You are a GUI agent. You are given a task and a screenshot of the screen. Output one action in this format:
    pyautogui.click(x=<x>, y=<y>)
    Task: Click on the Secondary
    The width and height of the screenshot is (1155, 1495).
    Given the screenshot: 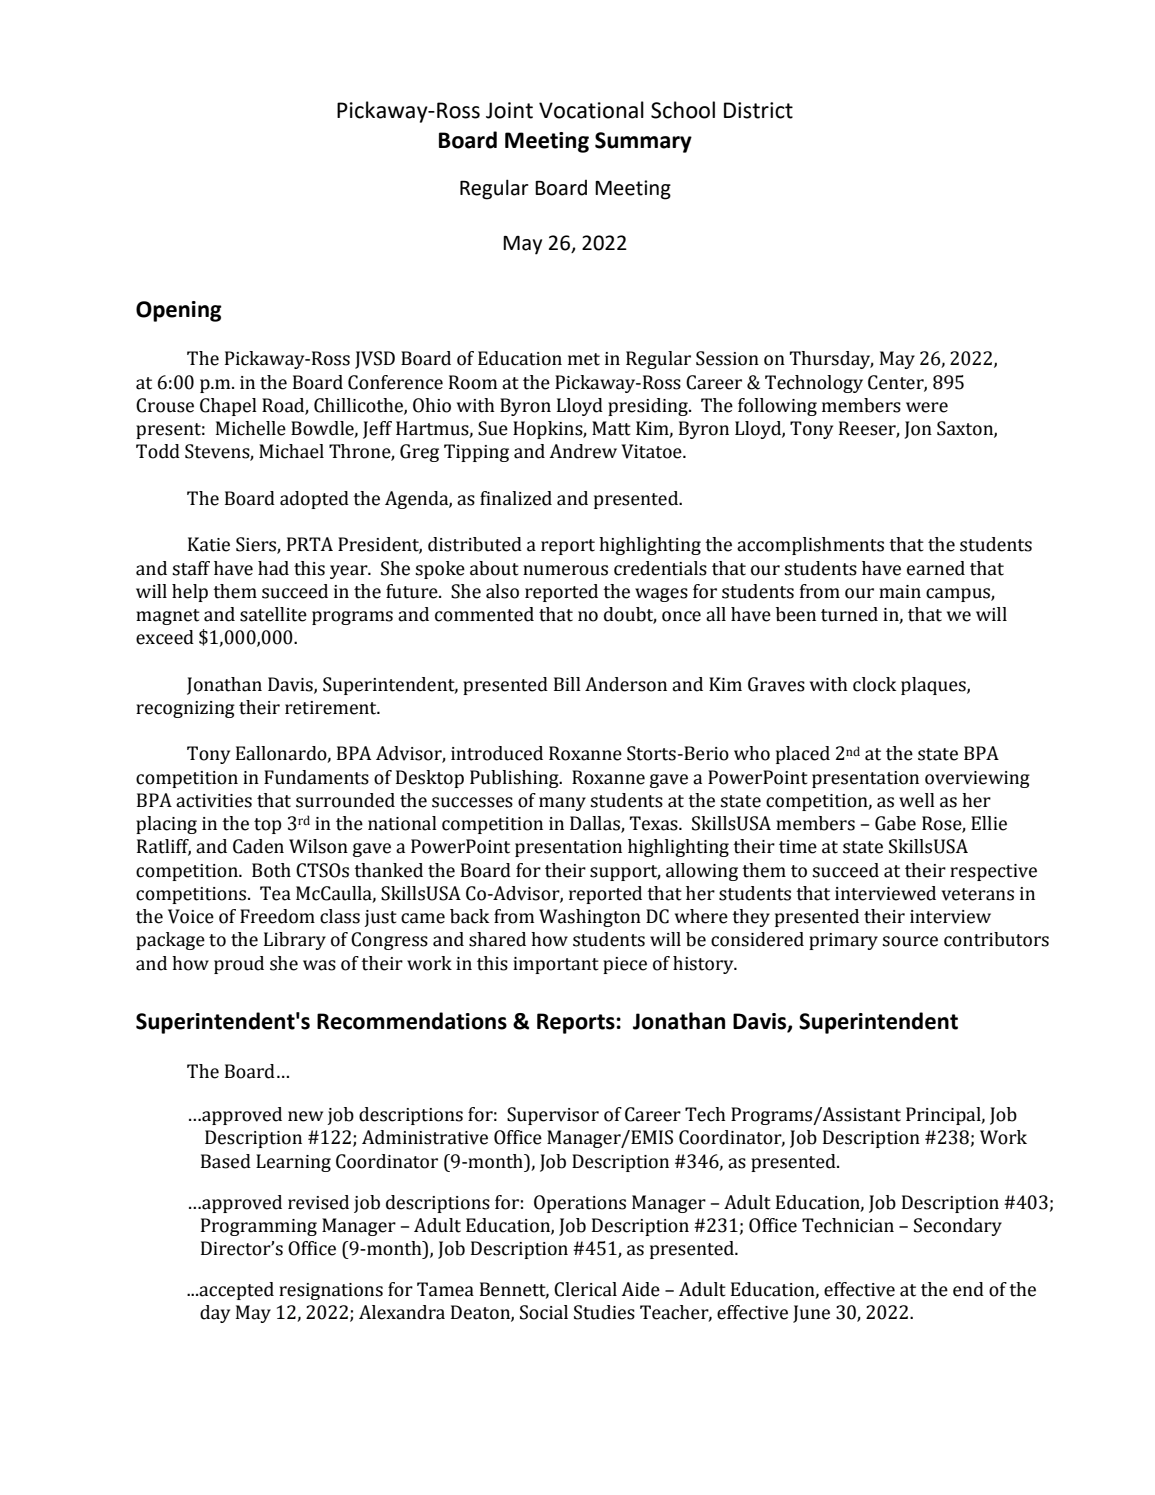 What is the action you would take?
    pyautogui.click(x=958, y=1227)
